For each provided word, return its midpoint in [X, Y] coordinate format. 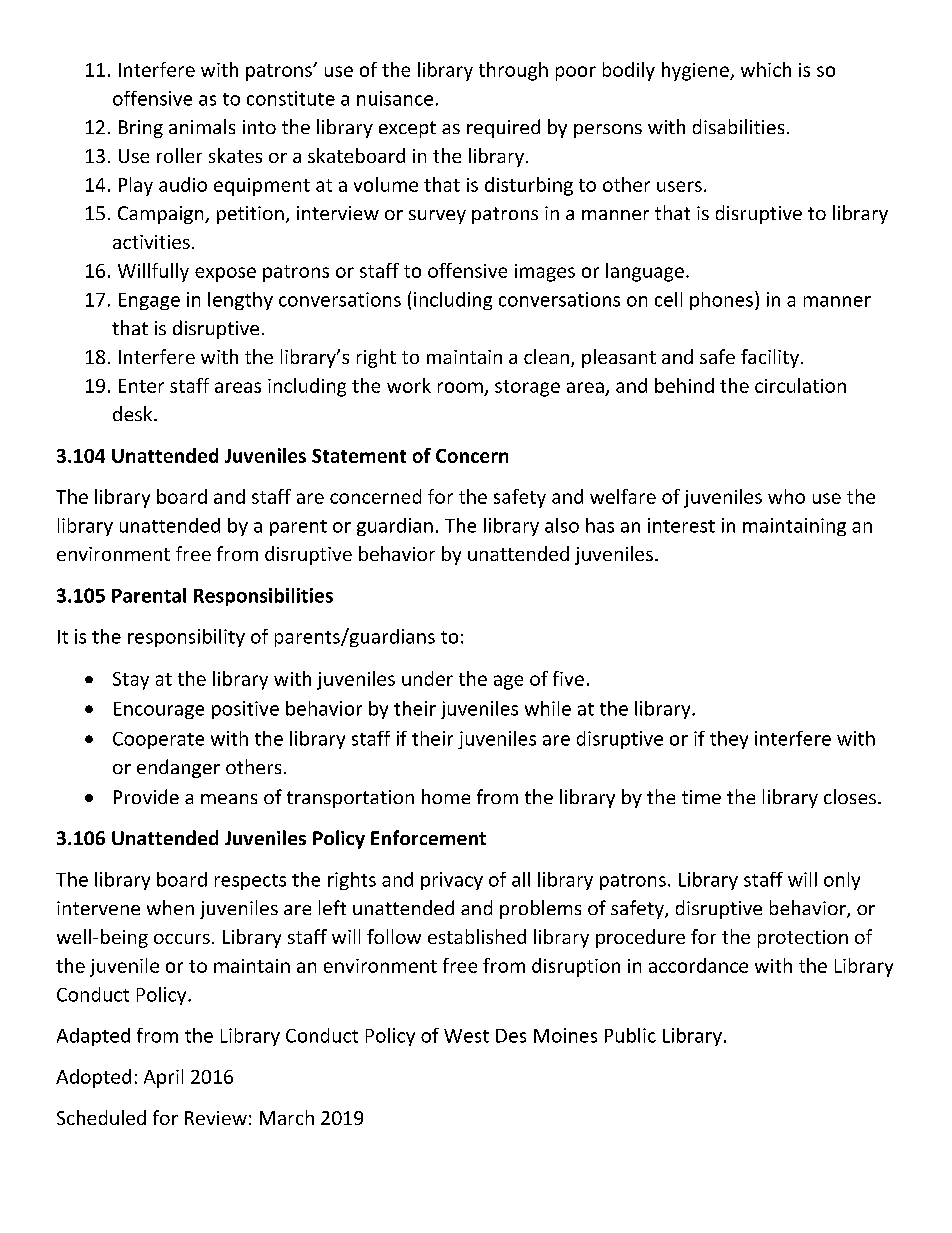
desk [134, 413]
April [163, 1078]
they [729, 740]
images [545, 273]
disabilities [738, 126]
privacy [452, 881]
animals [202, 126]
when [170, 907]
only [842, 881]
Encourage [159, 710]
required [503, 128]
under [427, 678]
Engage [149, 301]
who [786, 496]
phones [721, 301]
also [562, 525]
